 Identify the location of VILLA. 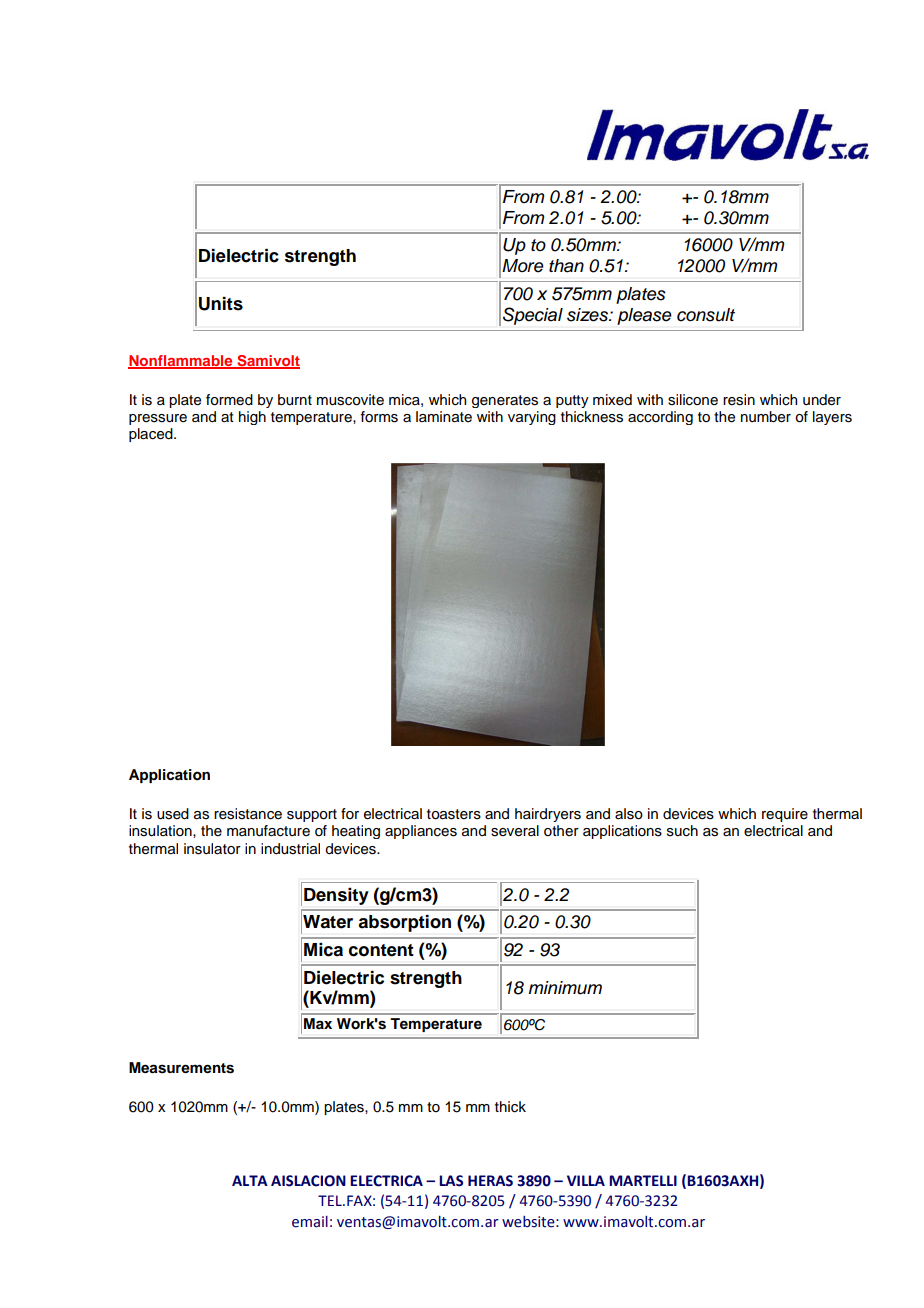
(586, 1180).
